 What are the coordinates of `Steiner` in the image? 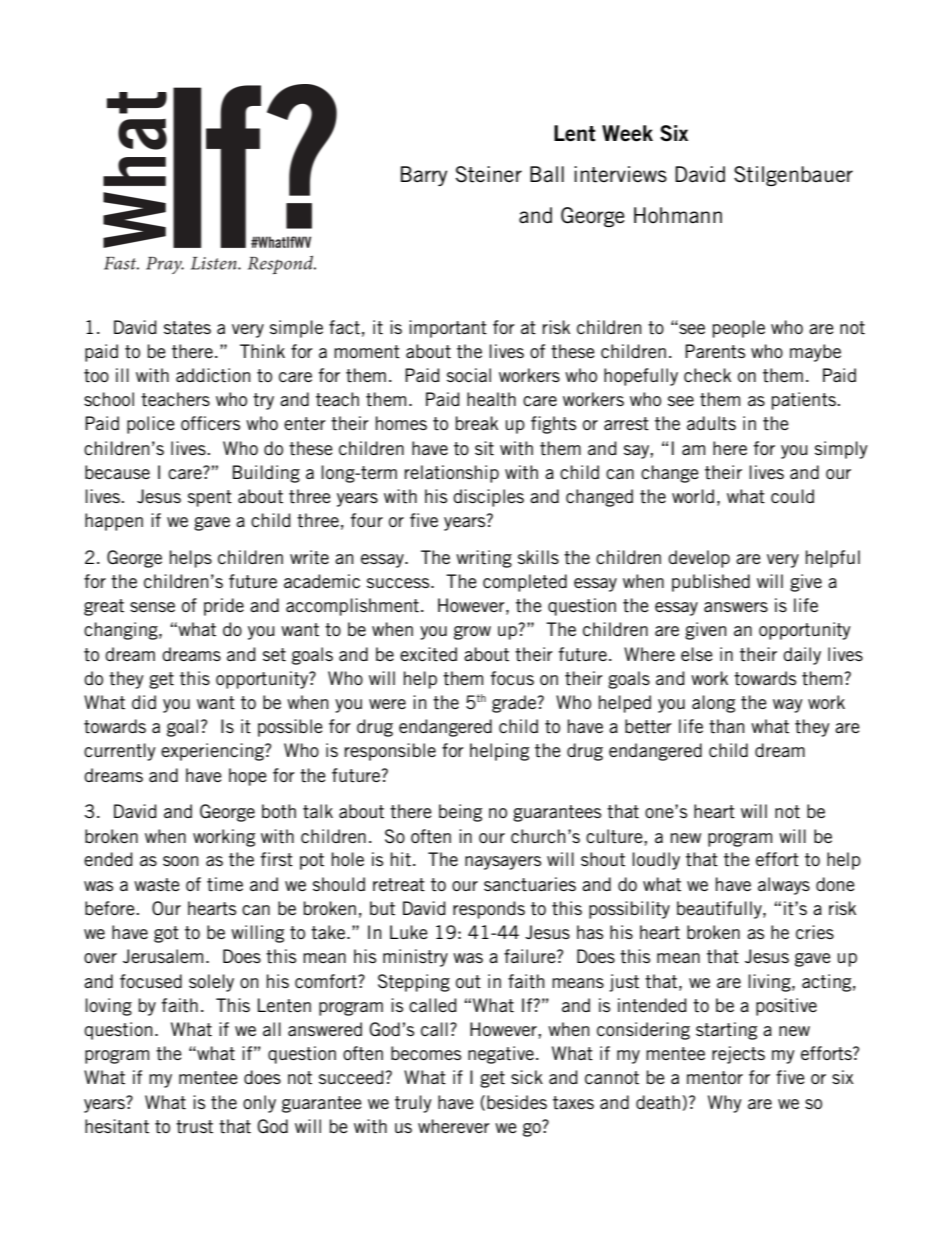 It's located at (489, 174).
